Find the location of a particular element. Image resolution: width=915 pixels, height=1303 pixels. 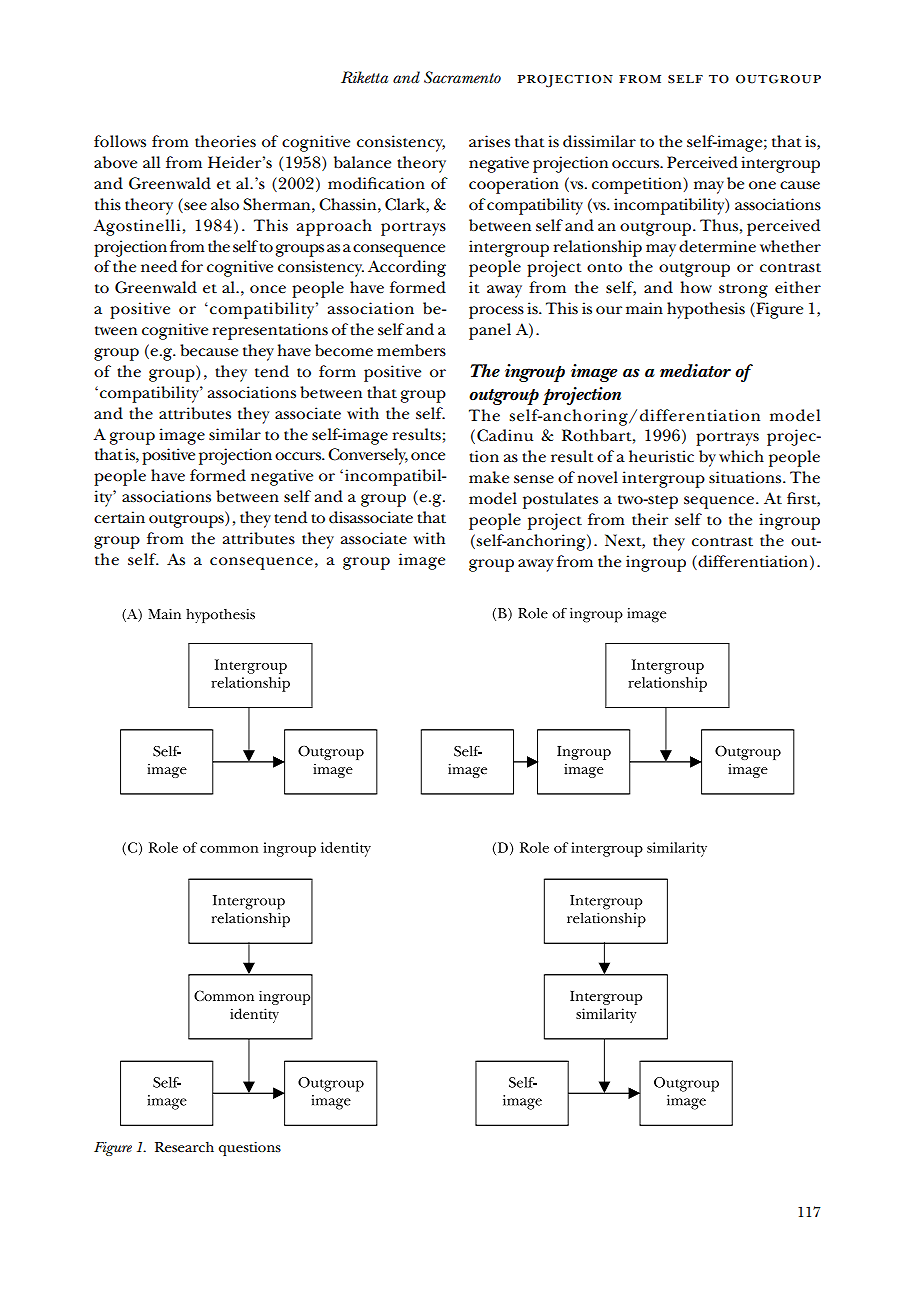

certain is located at coordinates (119, 517).
